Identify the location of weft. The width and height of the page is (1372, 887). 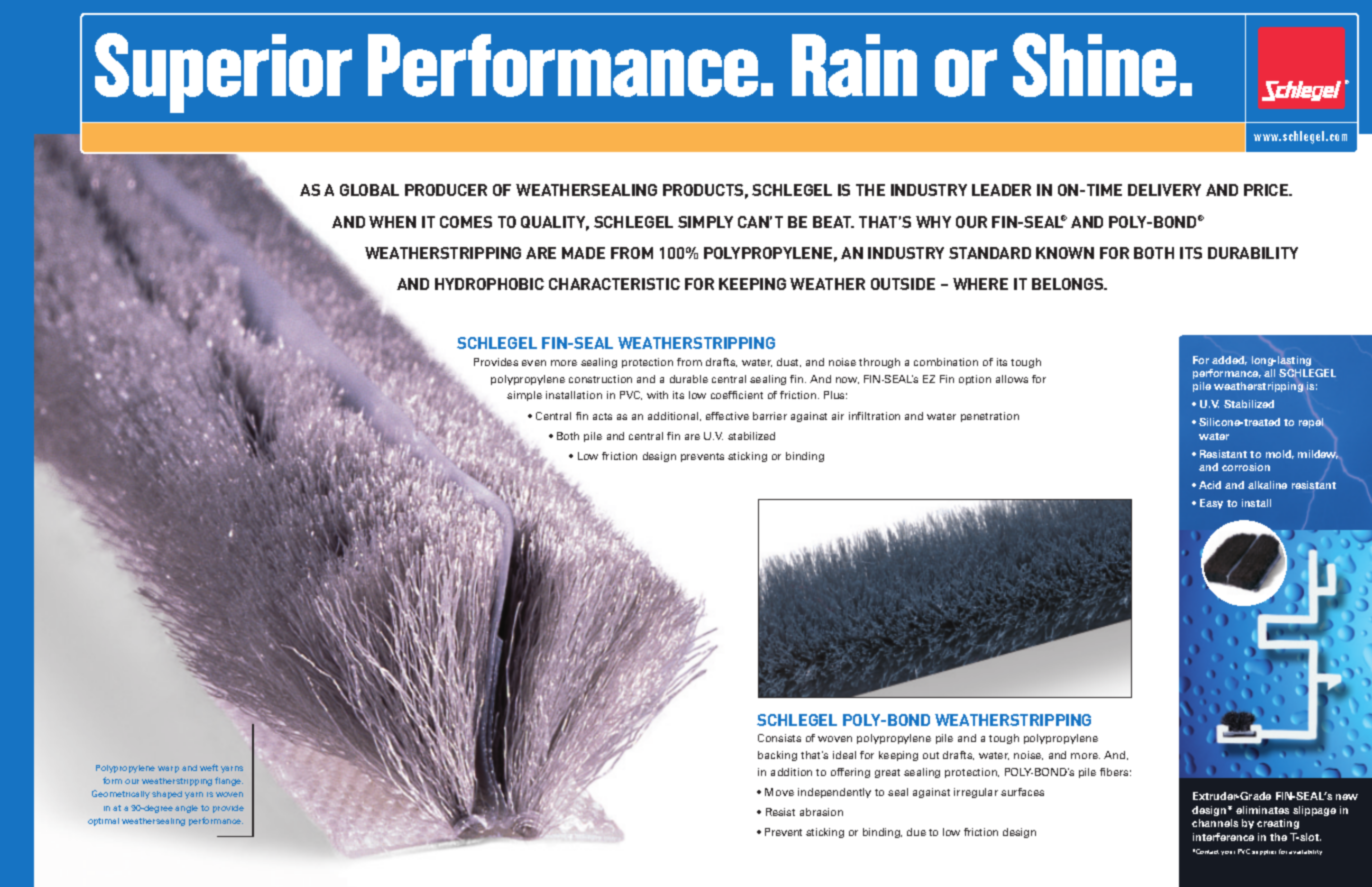
(209, 767).
